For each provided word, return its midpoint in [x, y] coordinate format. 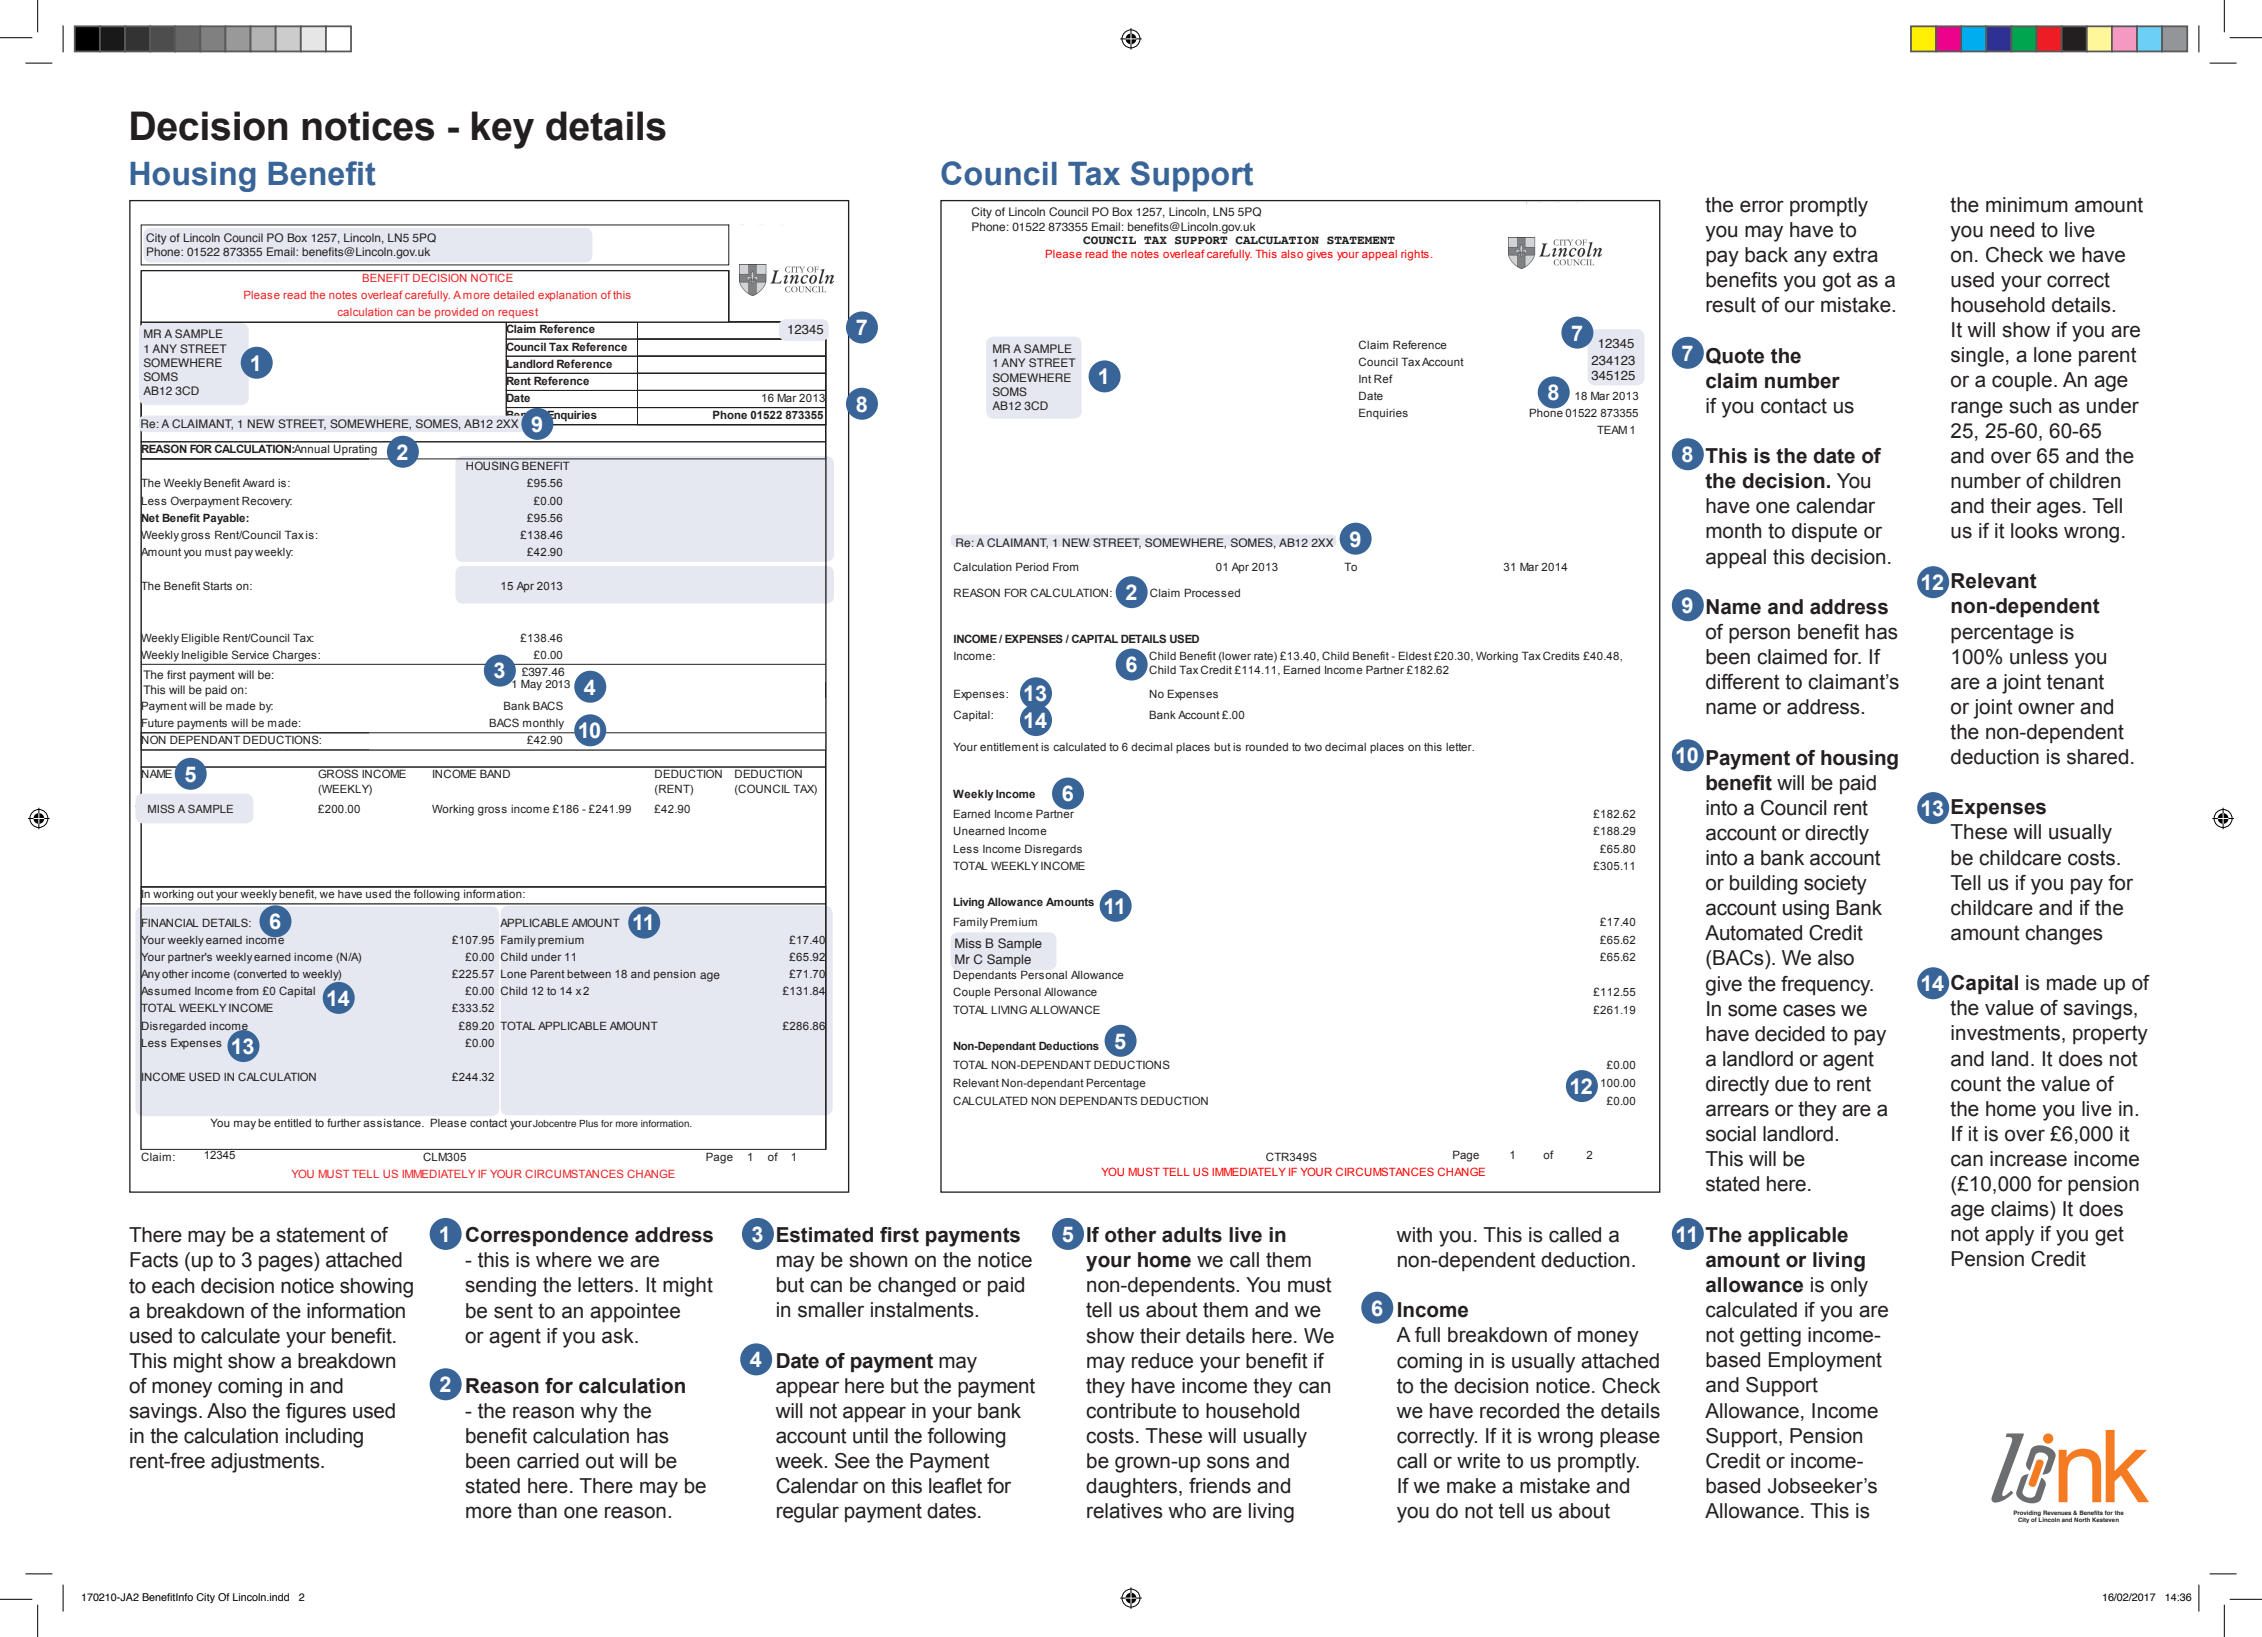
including [324, 1438]
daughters [1133, 1488]
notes [1145, 254]
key [503, 130]
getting [1770, 1337]
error [1762, 206]
